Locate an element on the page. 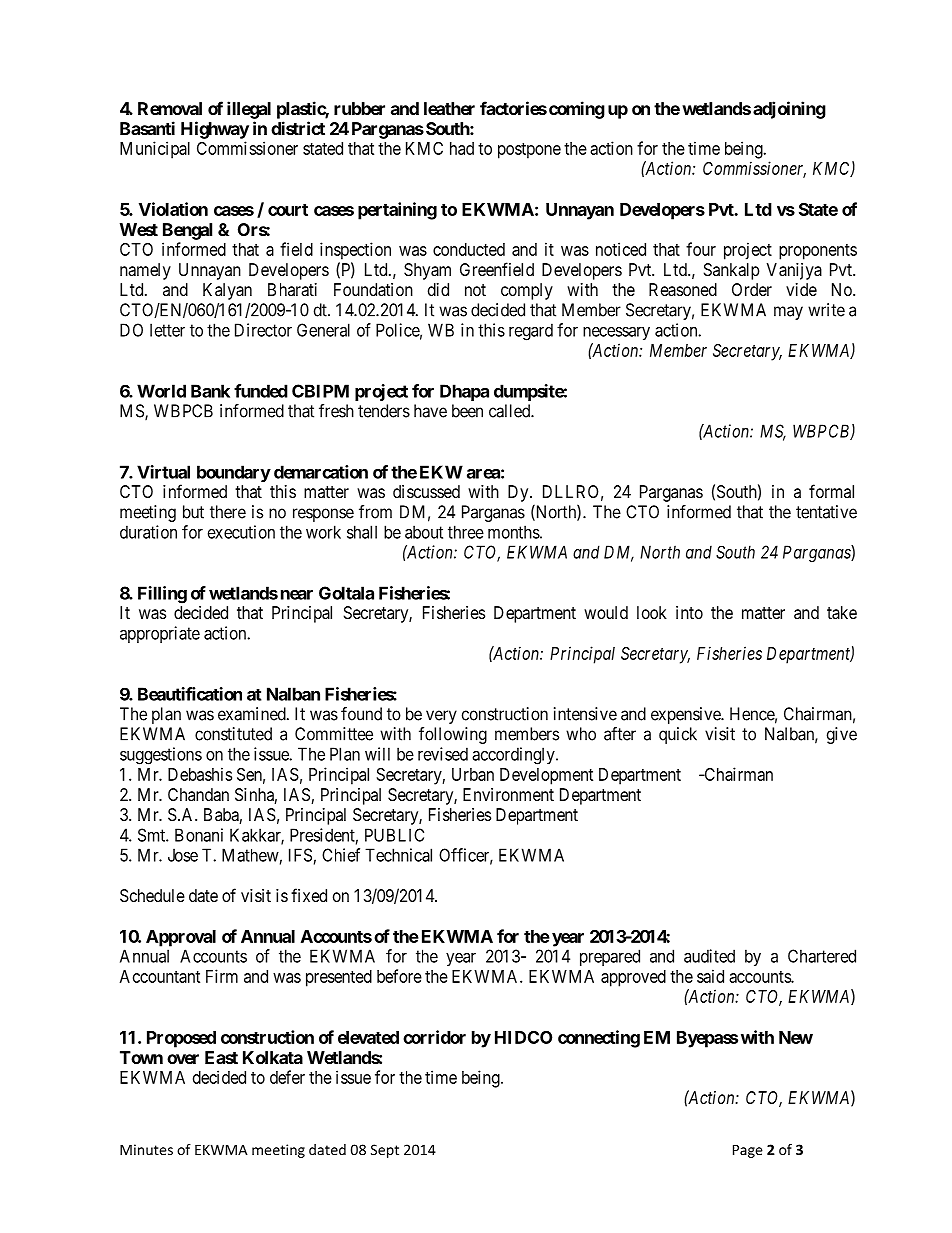  Highway is located at coordinates (215, 130).
